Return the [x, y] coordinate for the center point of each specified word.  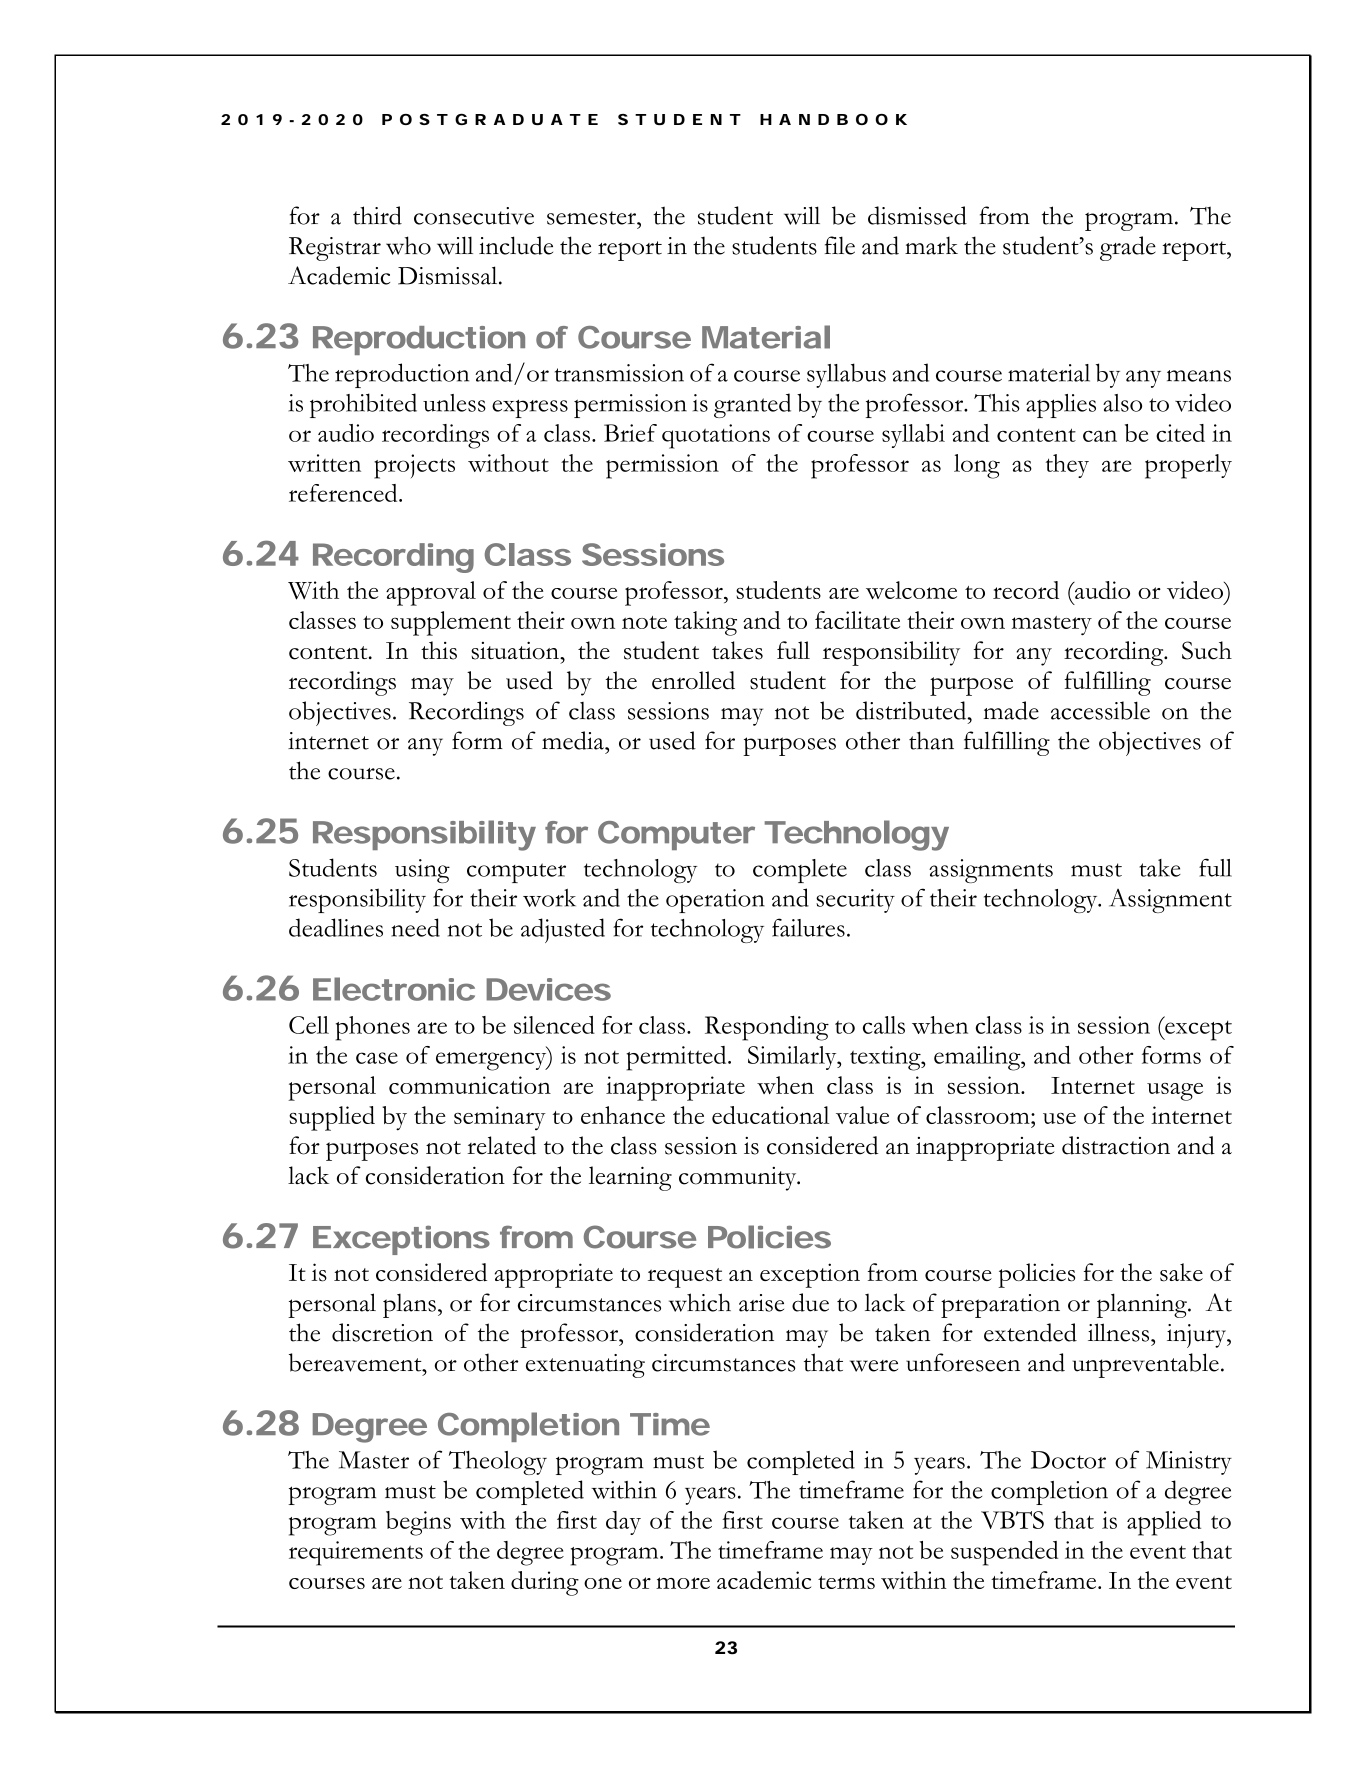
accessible [1100, 710]
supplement [451, 623]
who [408, 245]
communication [470, 1085]
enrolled [693, 680]
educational [770, 1115]
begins [418, 1523]
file [840, 245]
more [683, 1583]
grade [1128, 248]
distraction [1116, 1145]
